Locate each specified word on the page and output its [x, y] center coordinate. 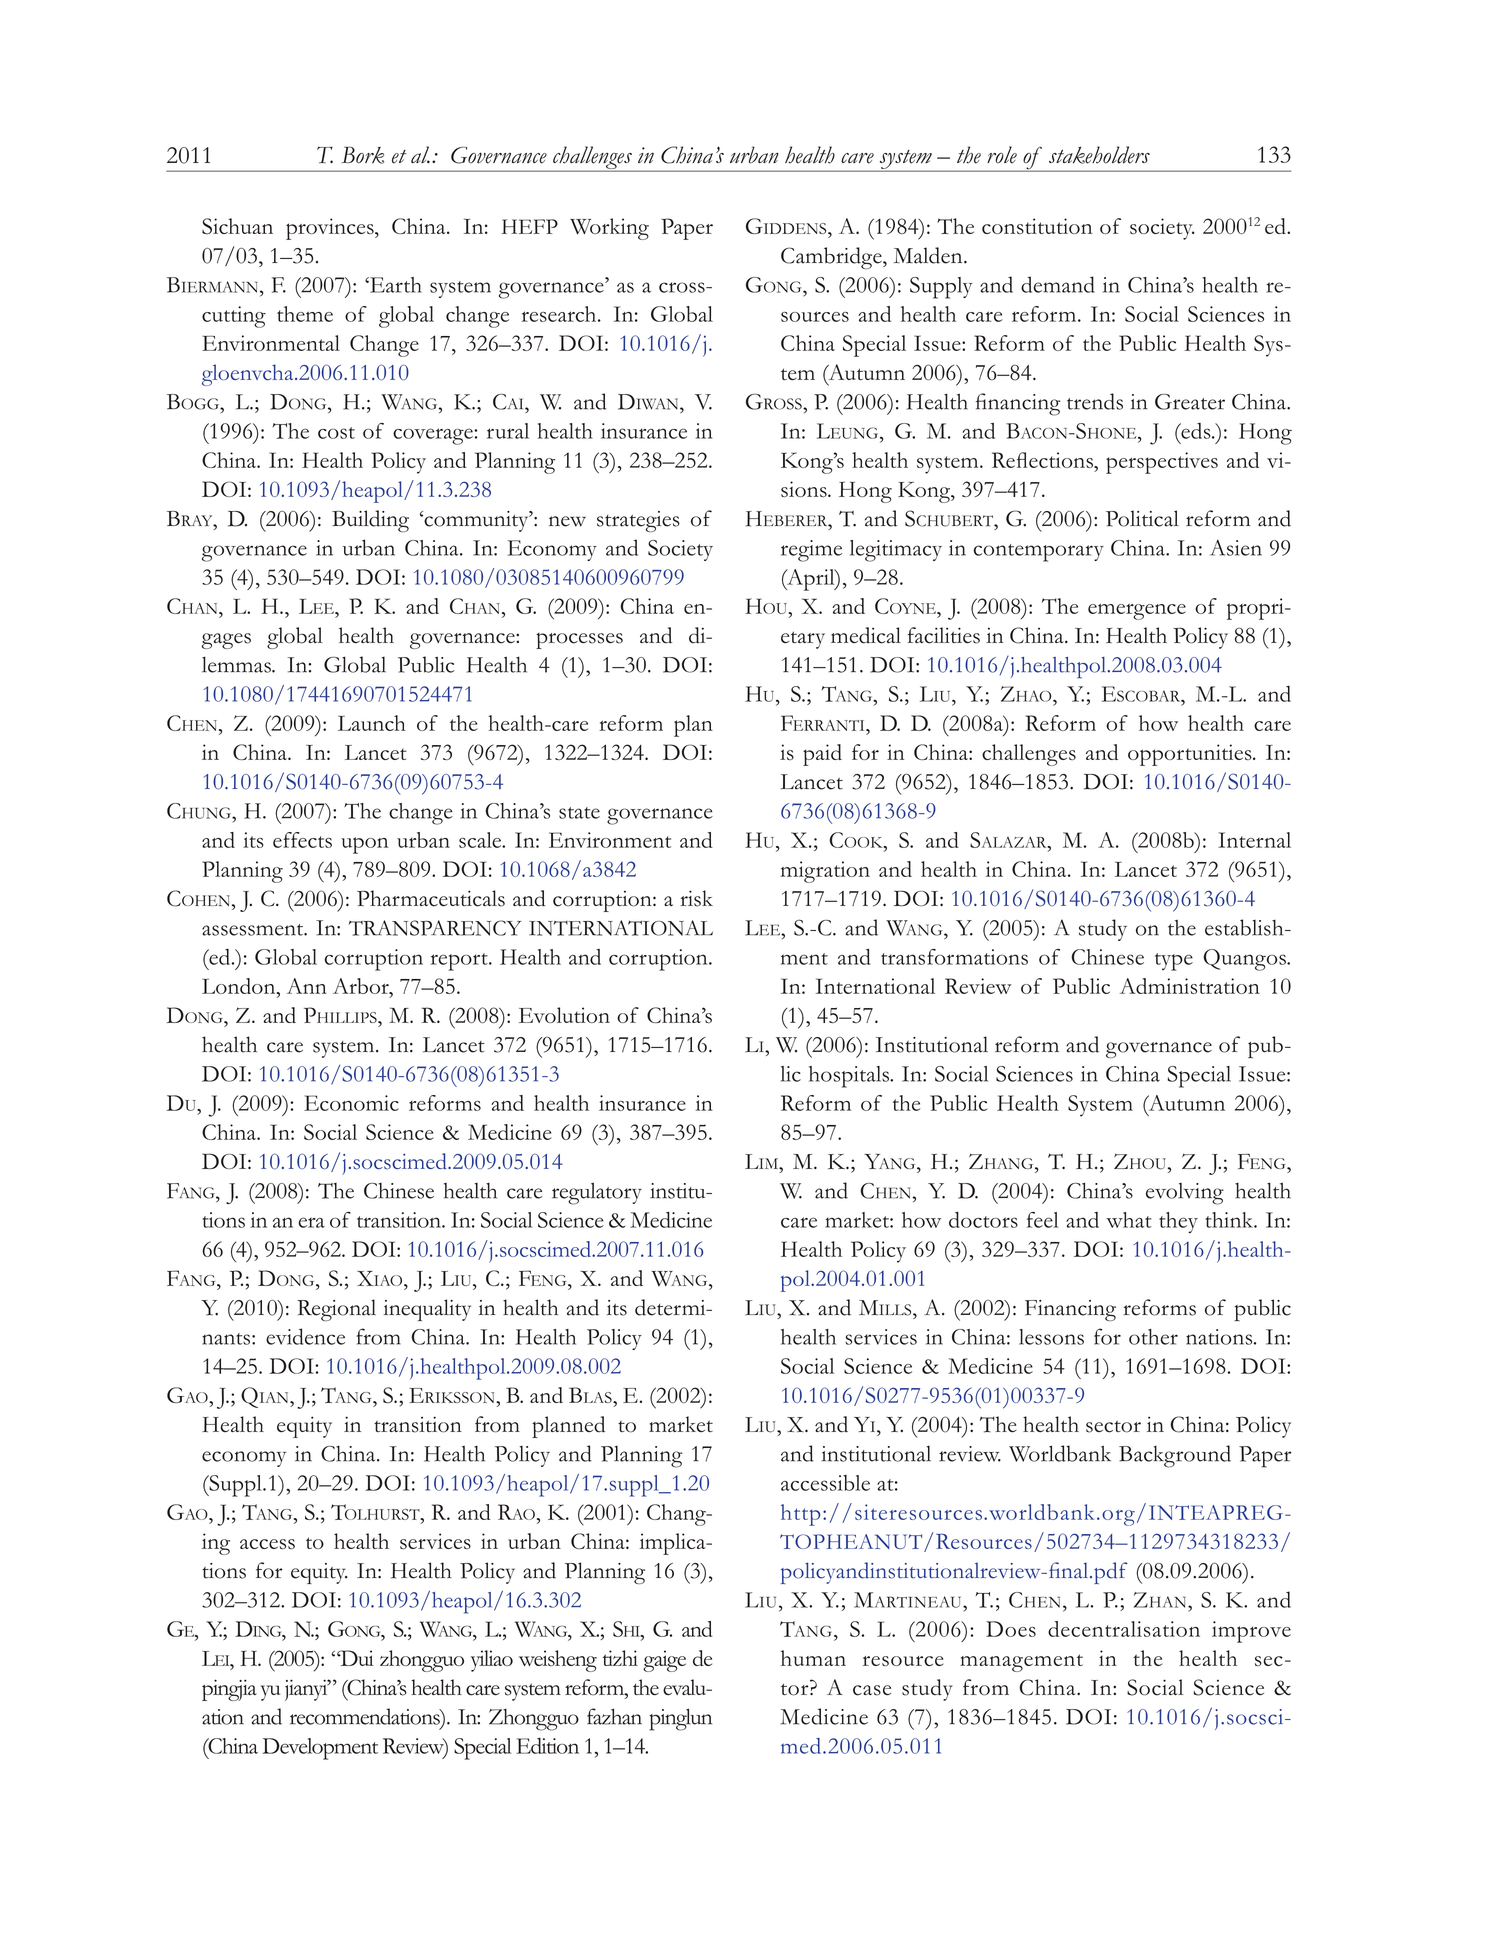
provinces [331, 229]
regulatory [597, 1193]
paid [822, 755]
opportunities [1191, 755]
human [813, 1658]
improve [1251, 1632]
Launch [372, 723]
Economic [351, 1103]
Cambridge [832, 258]
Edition [547, 1746]
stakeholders [1099, 155]
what [1129, 1220]
